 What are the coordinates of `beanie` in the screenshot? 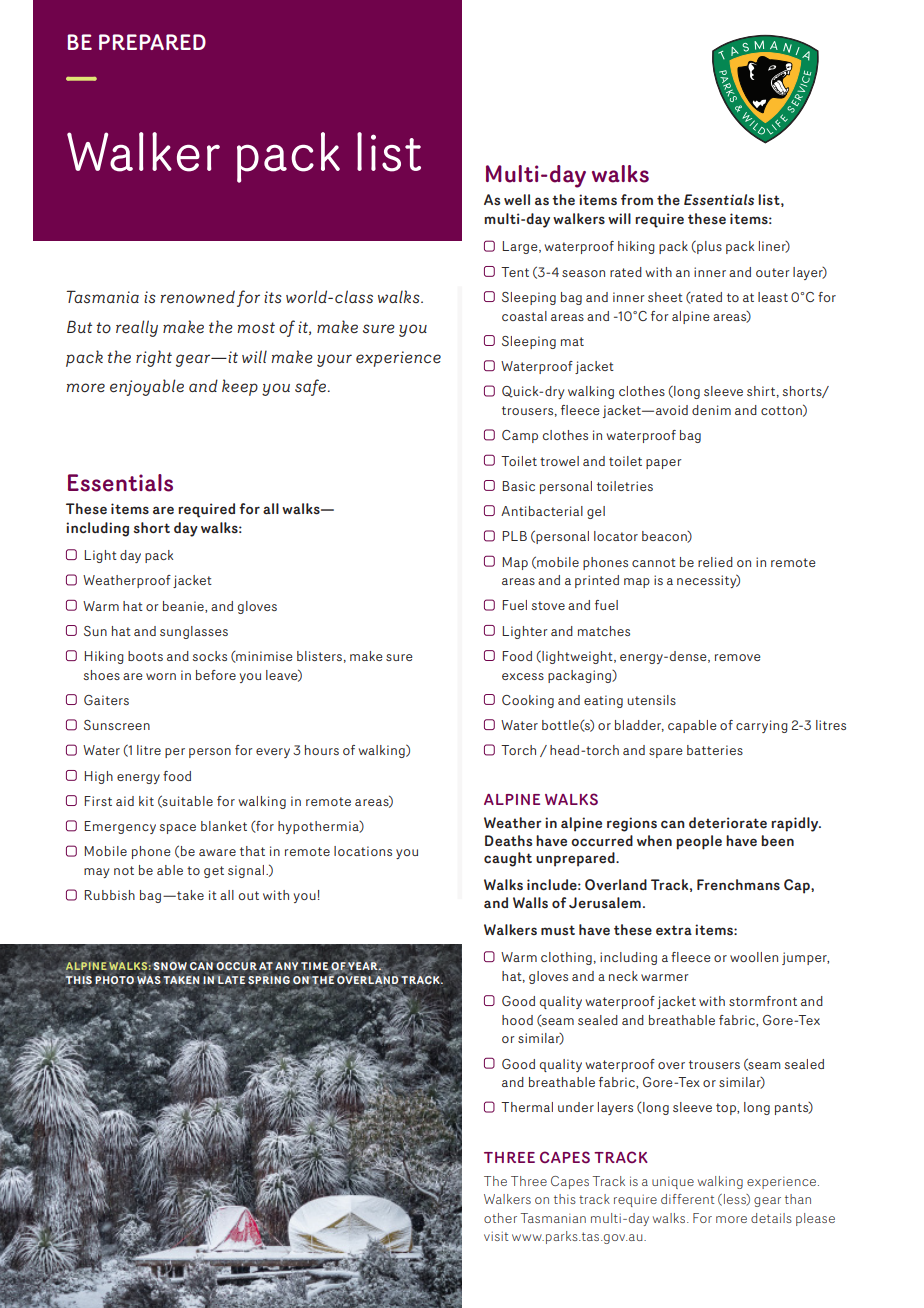 It's located at (184, 607).
